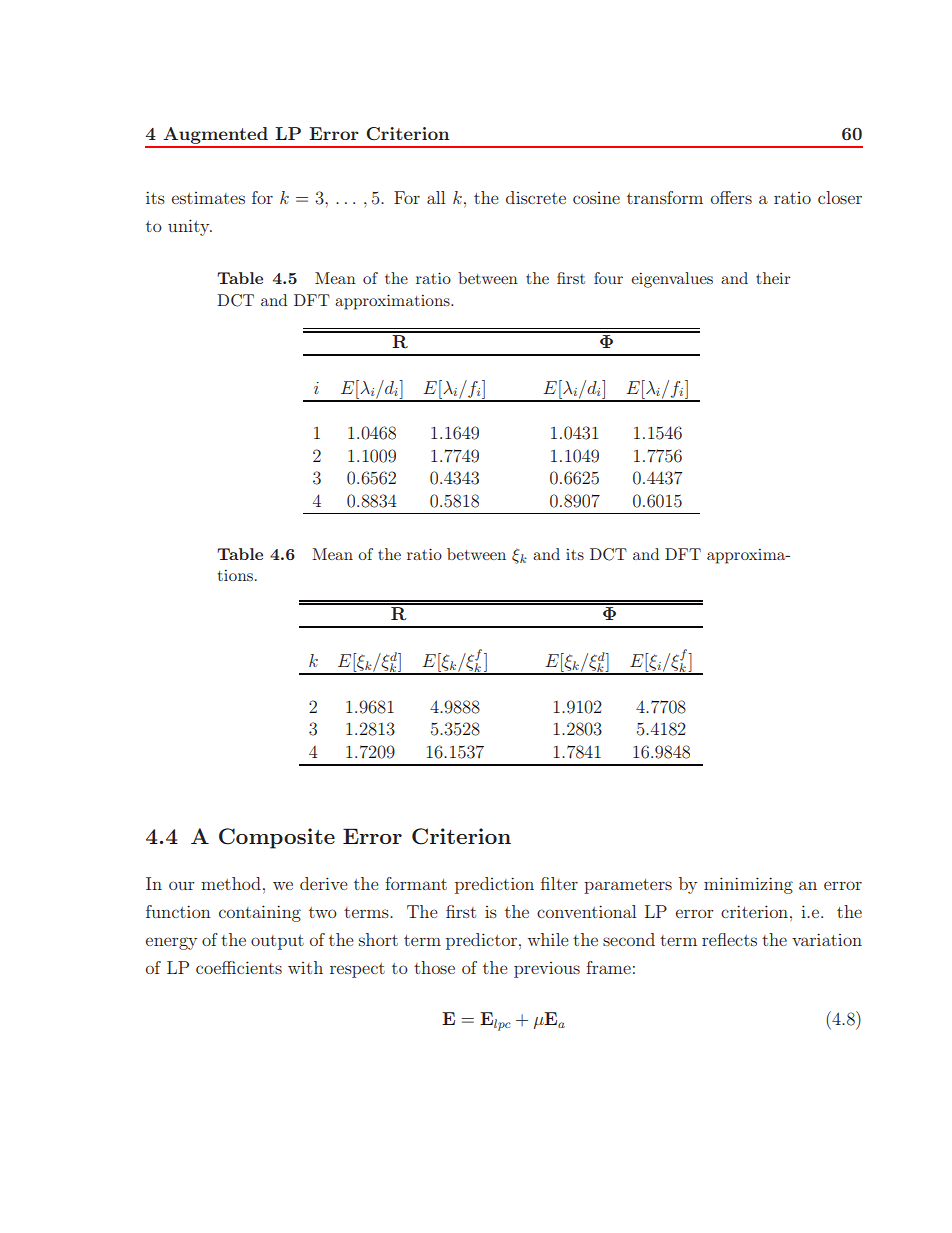 Image resolution: width=952 pixels, height=1233 pixels. What do you see at coordinates (536, 197) in the image?
I see `discrete` at bounding box center [536, 197].
